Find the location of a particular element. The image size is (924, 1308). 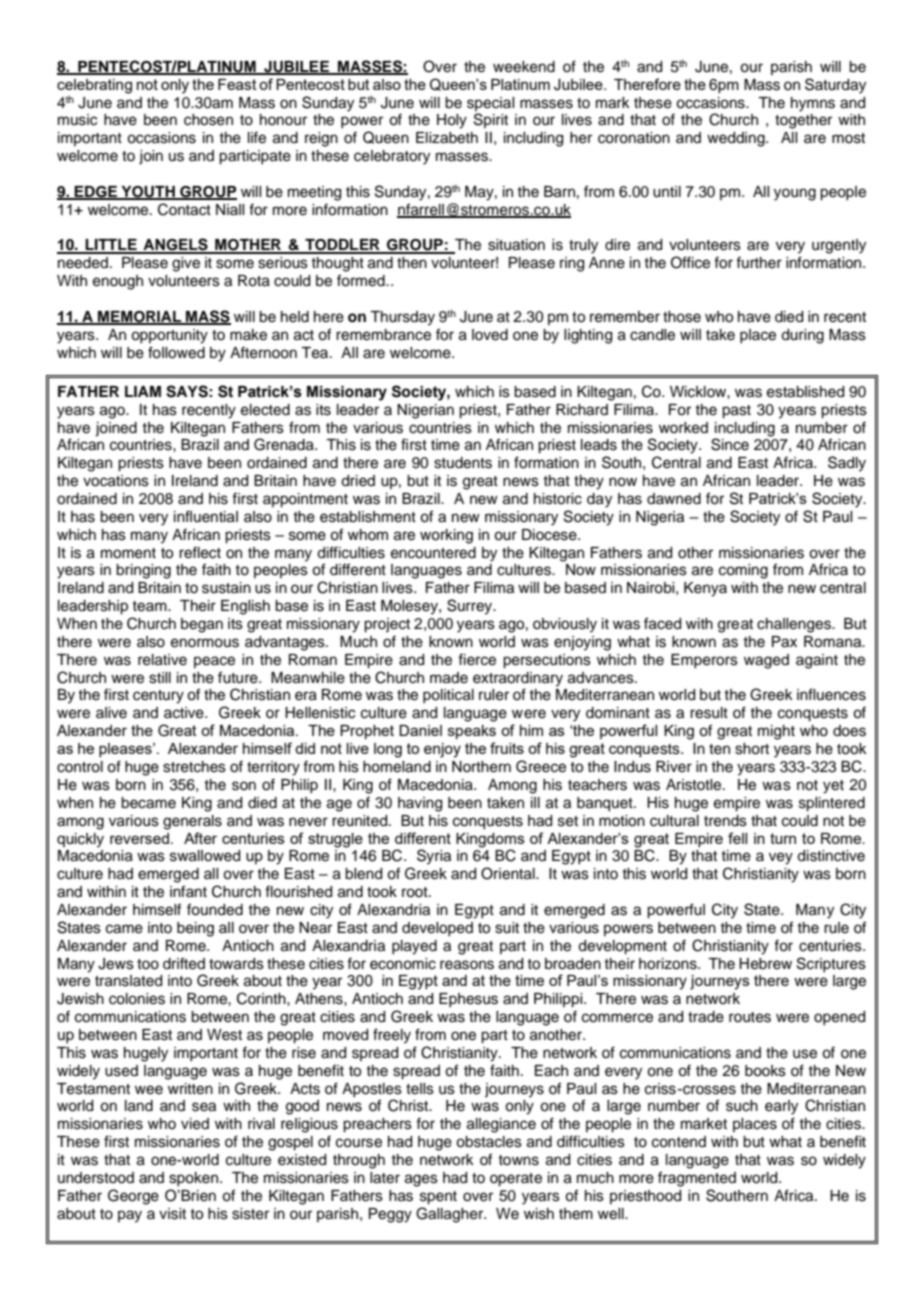

speaks is located at coordinates (472, 732).
